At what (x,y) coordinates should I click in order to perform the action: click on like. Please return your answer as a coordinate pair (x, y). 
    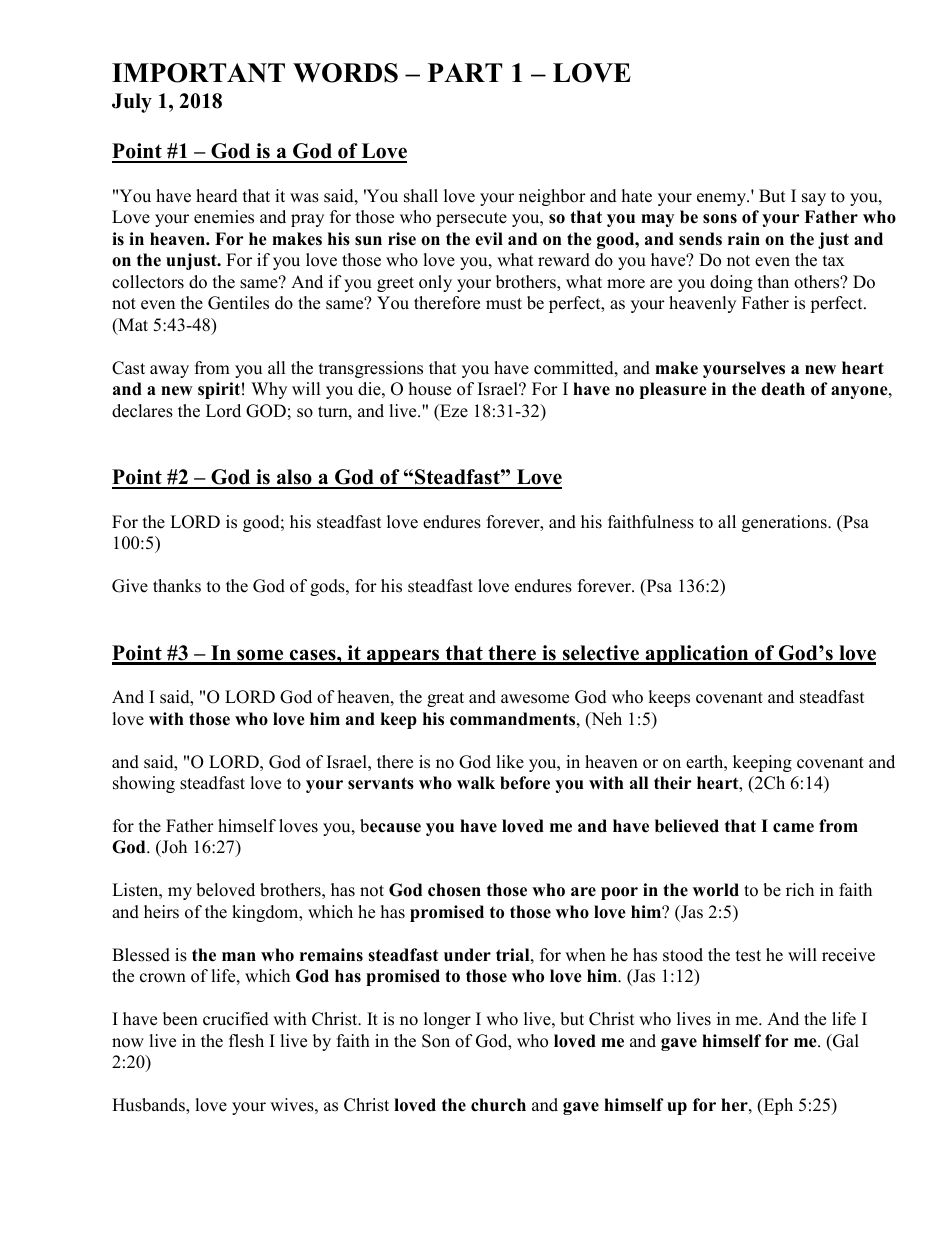
    Looking at the image, I should click on (510, 762).
